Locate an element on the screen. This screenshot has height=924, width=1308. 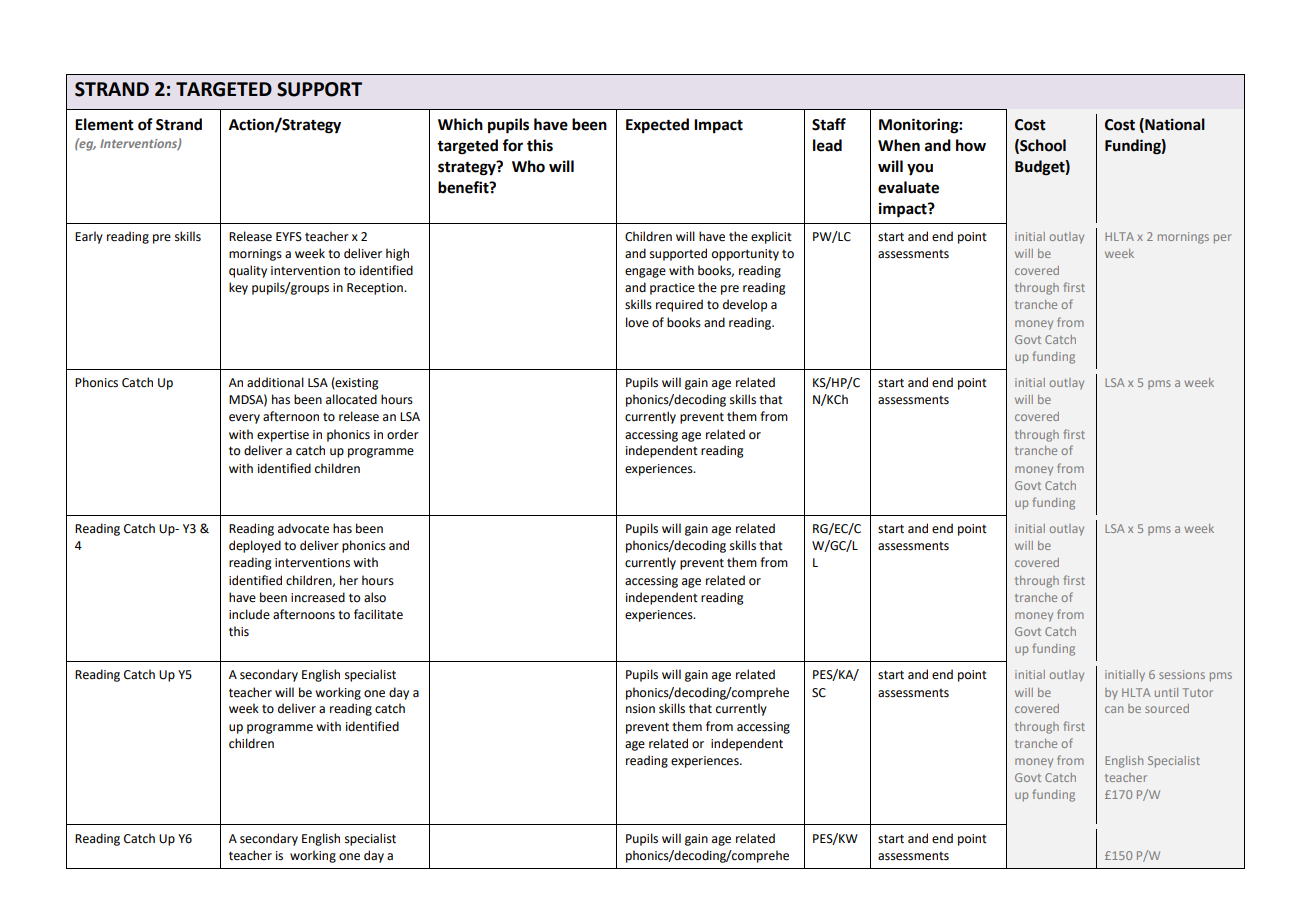
advocate is located at coordinates (303, 528).
